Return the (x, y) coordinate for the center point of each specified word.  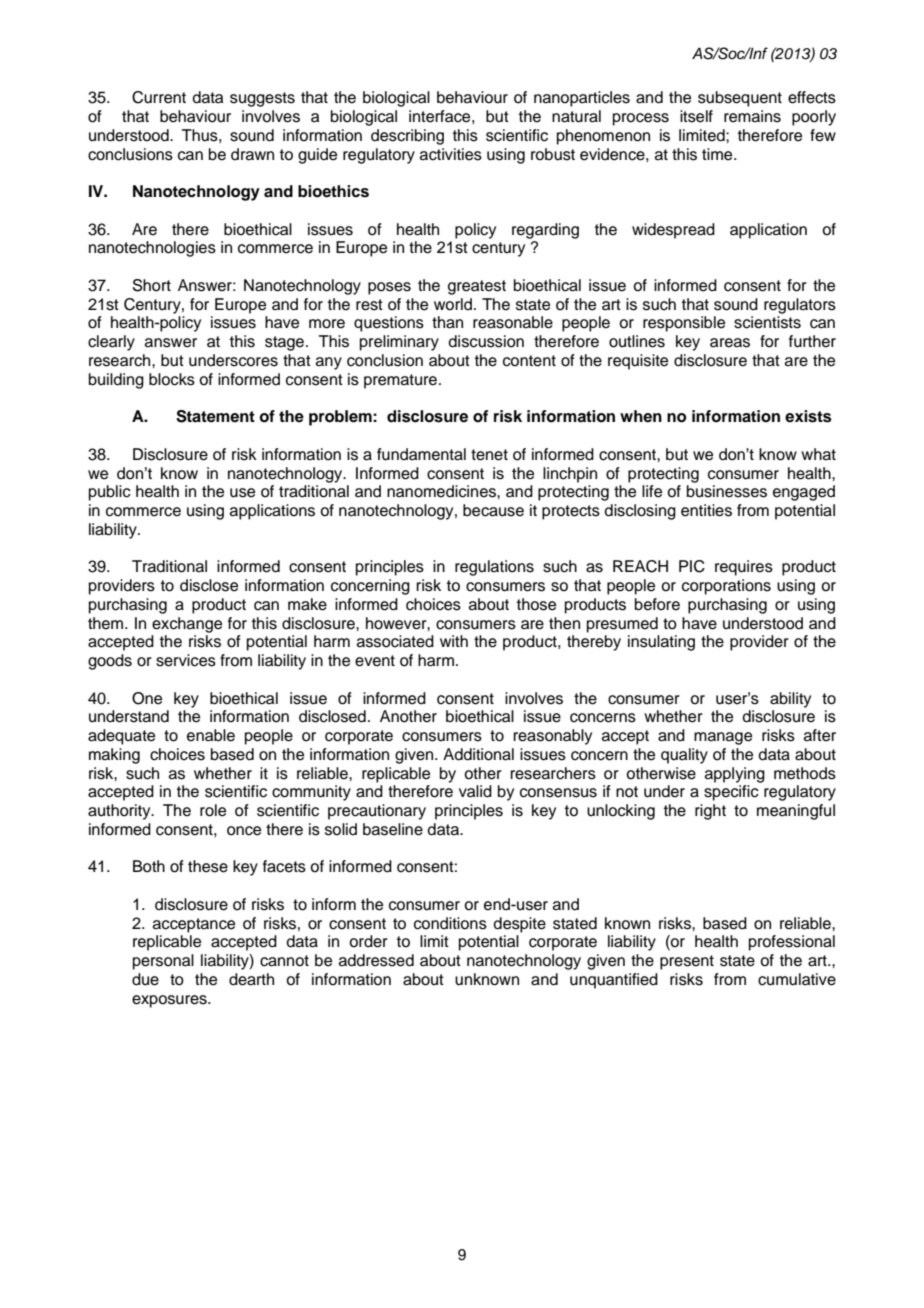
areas (730, 343)
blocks (172, 379)
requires (744, 568)
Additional (478, 754)
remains (752, 116)
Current (159, 97)
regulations (494, 568)
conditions (450, 923)
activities (451, 154)
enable (211, 735)
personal (163, 962)
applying (735, 775)
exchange (187, 625)
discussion (486, 341)
